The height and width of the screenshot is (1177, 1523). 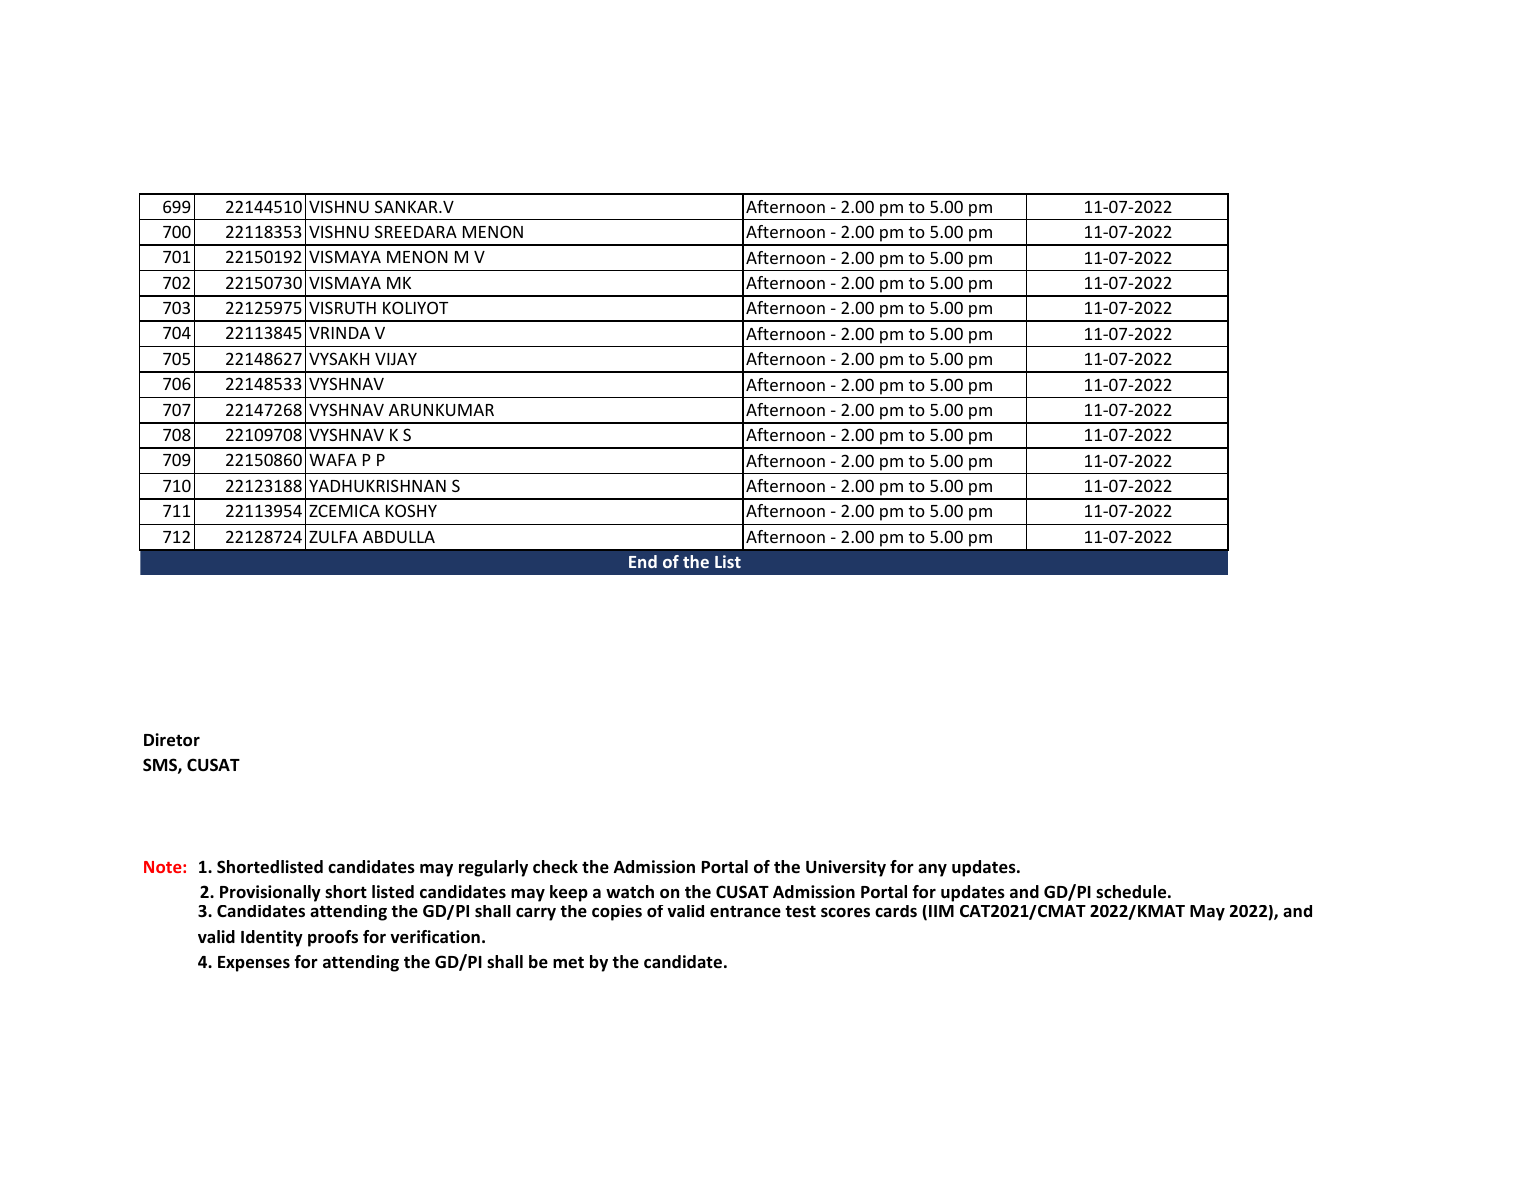 What do you see at coordinates (896, 911) in the screenshot?
I see `cards` at bounding box center [896, 911].
